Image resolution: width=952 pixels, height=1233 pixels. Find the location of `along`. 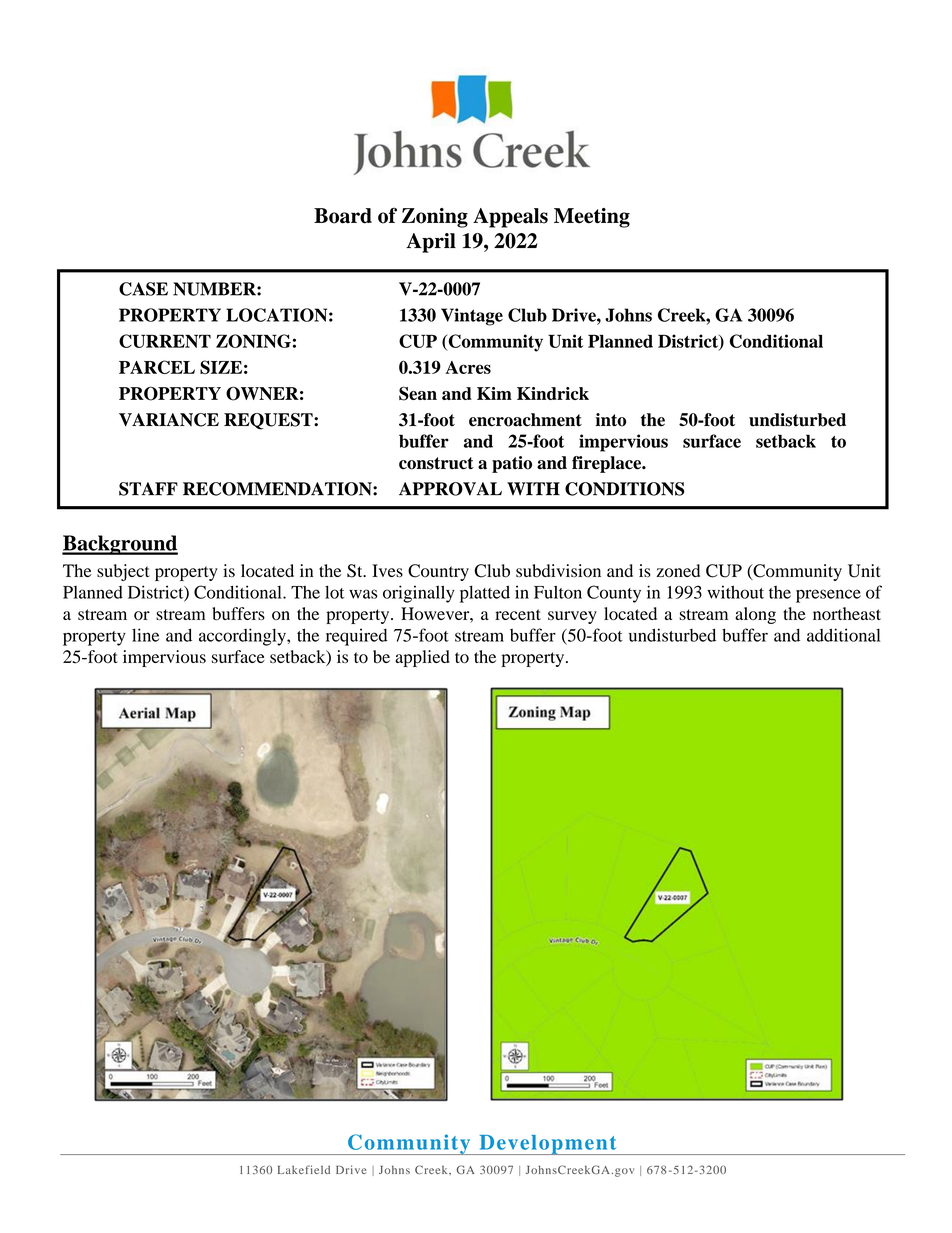

along is located at coordinates (755, 615).
